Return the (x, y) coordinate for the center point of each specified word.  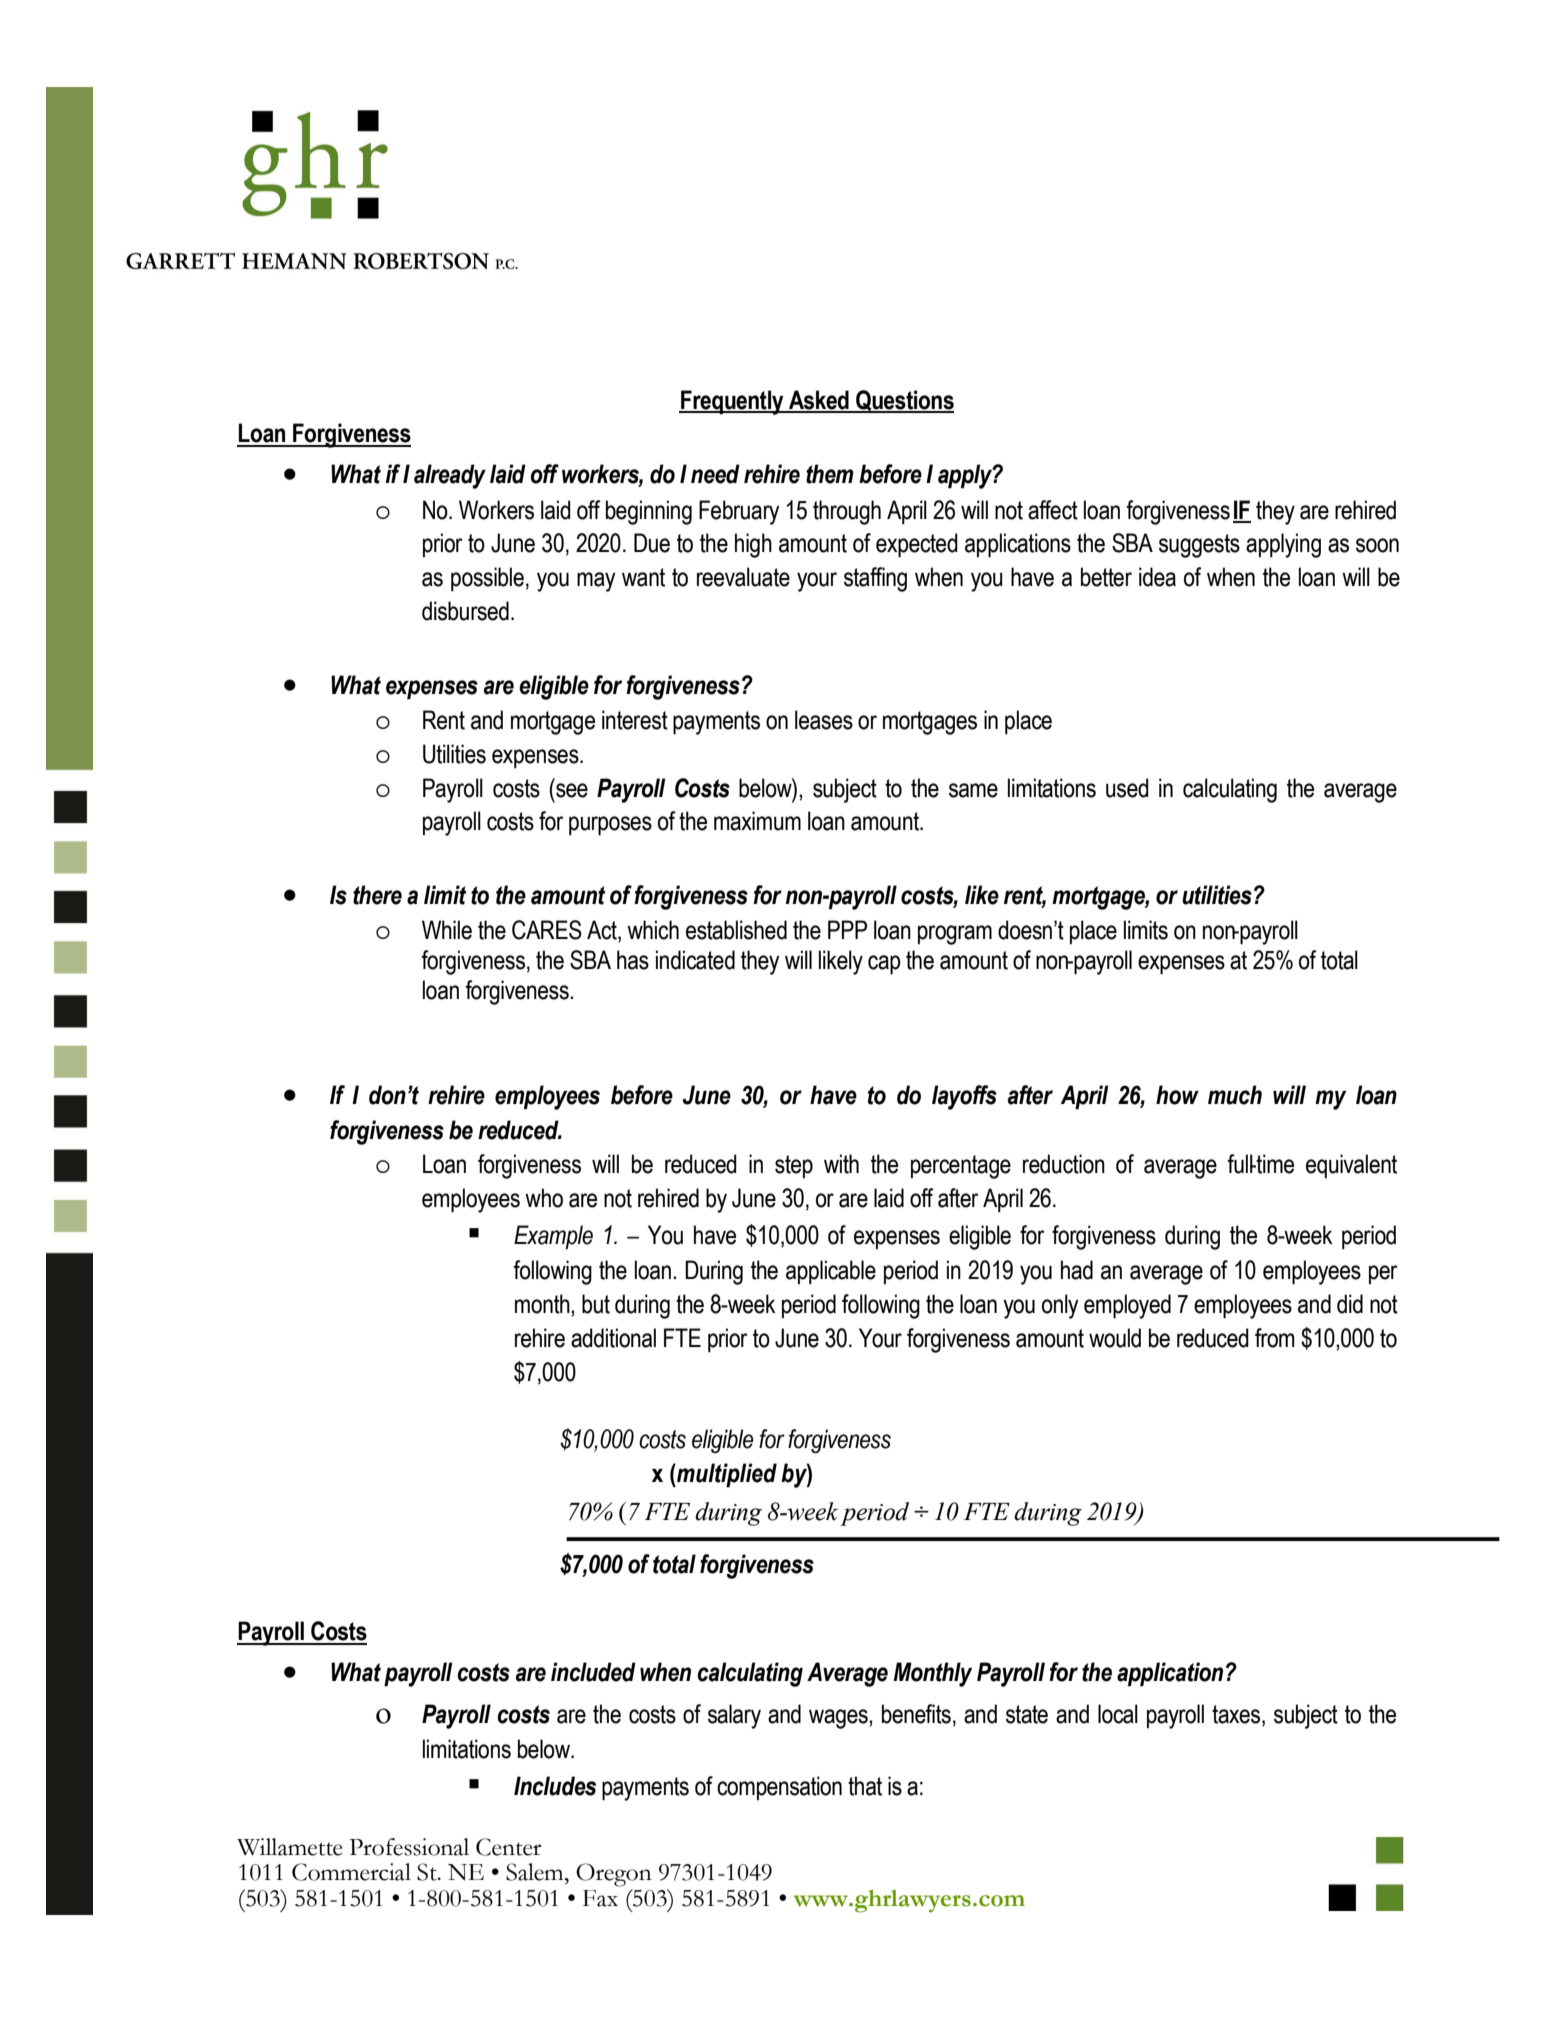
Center (508, 1847)
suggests (1199, 546)
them (830, 474)
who (544, 1198)
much (1235, 1095)
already (450, 476)
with (841, 1164)
